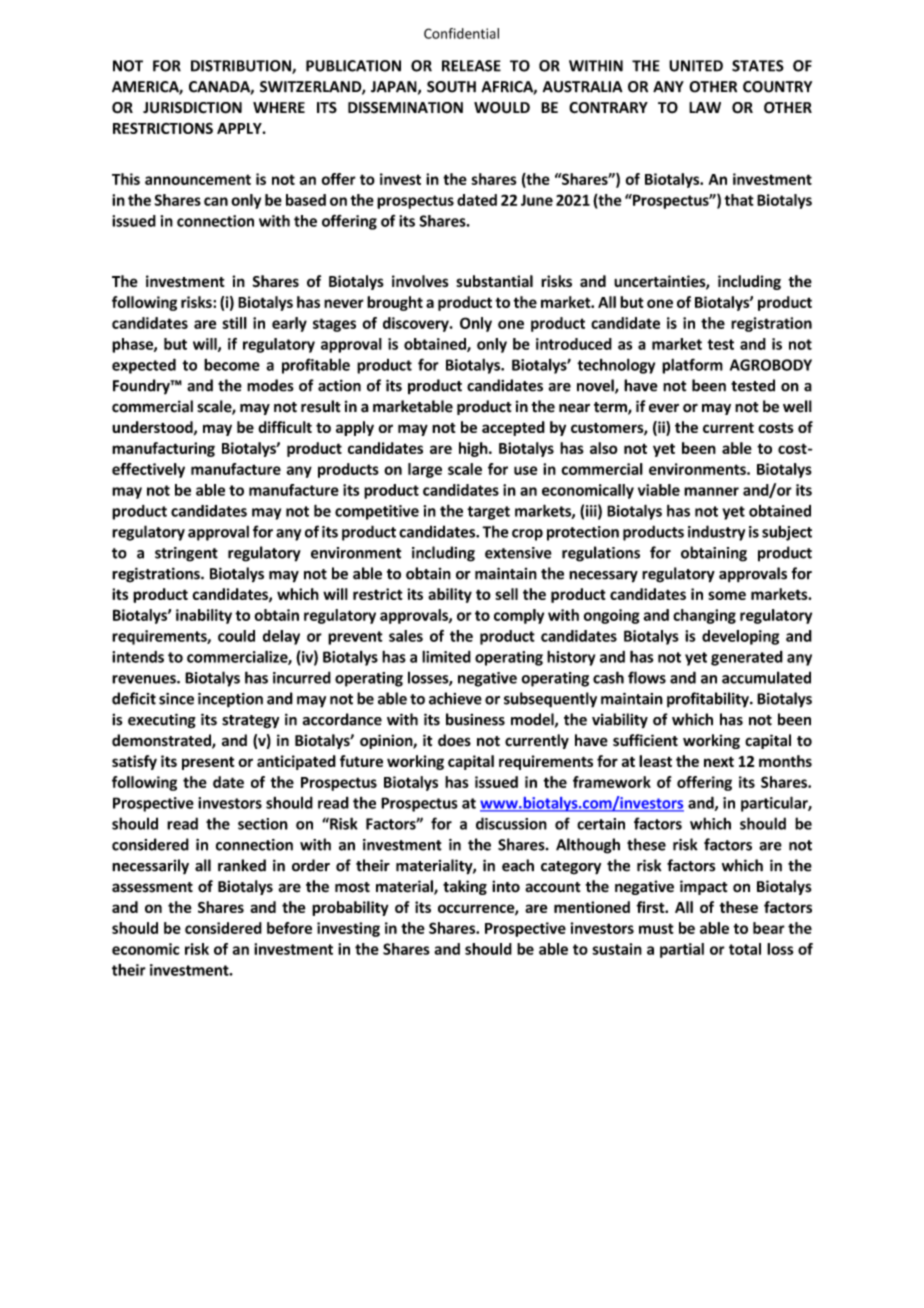 The width and height of the page is (924, 1308). What do you see at coordinates (163, 449) in the page?
I see `manufacturing` at bounding box center [163, 449].
